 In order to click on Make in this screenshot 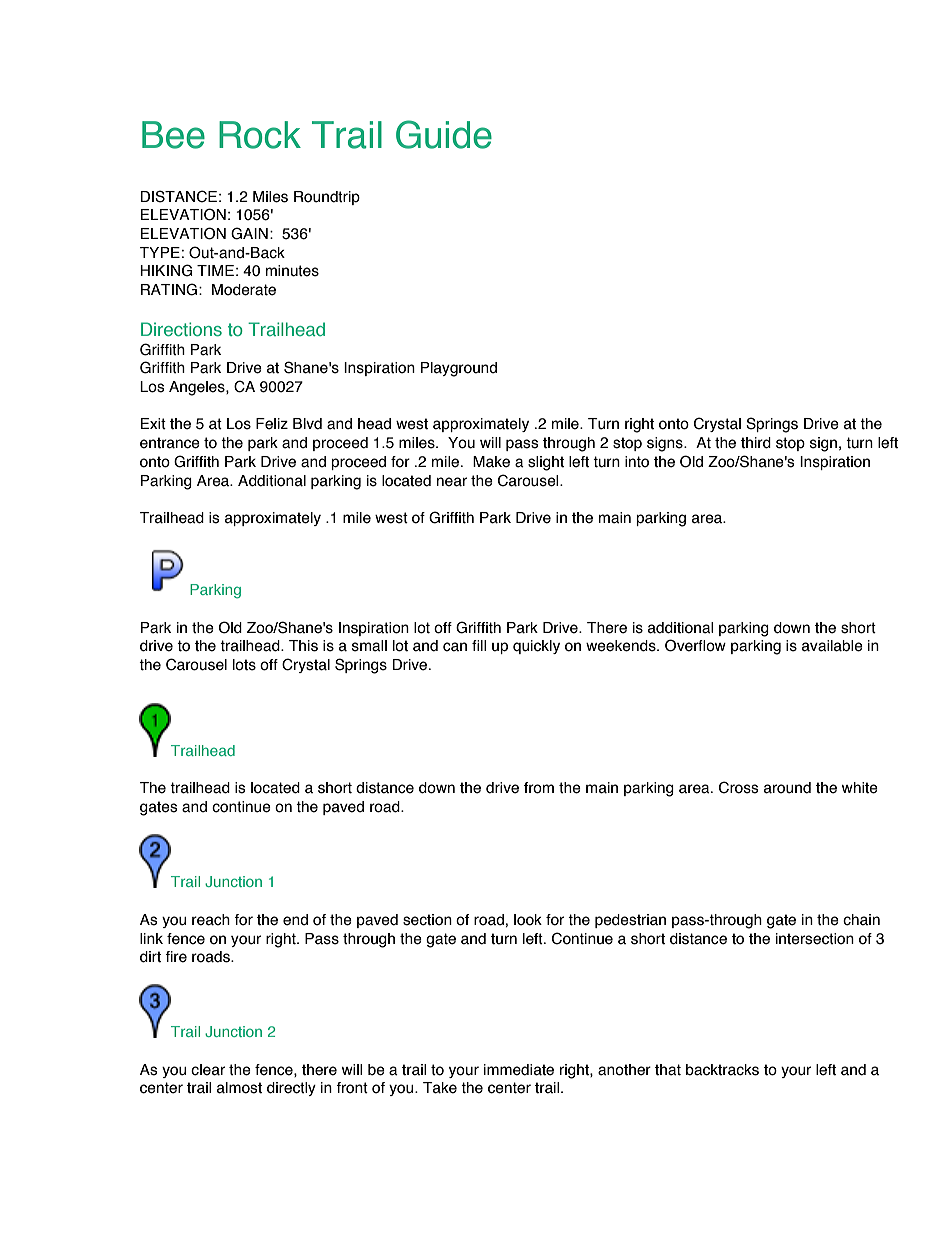, I will do `click(491, 462)`.
